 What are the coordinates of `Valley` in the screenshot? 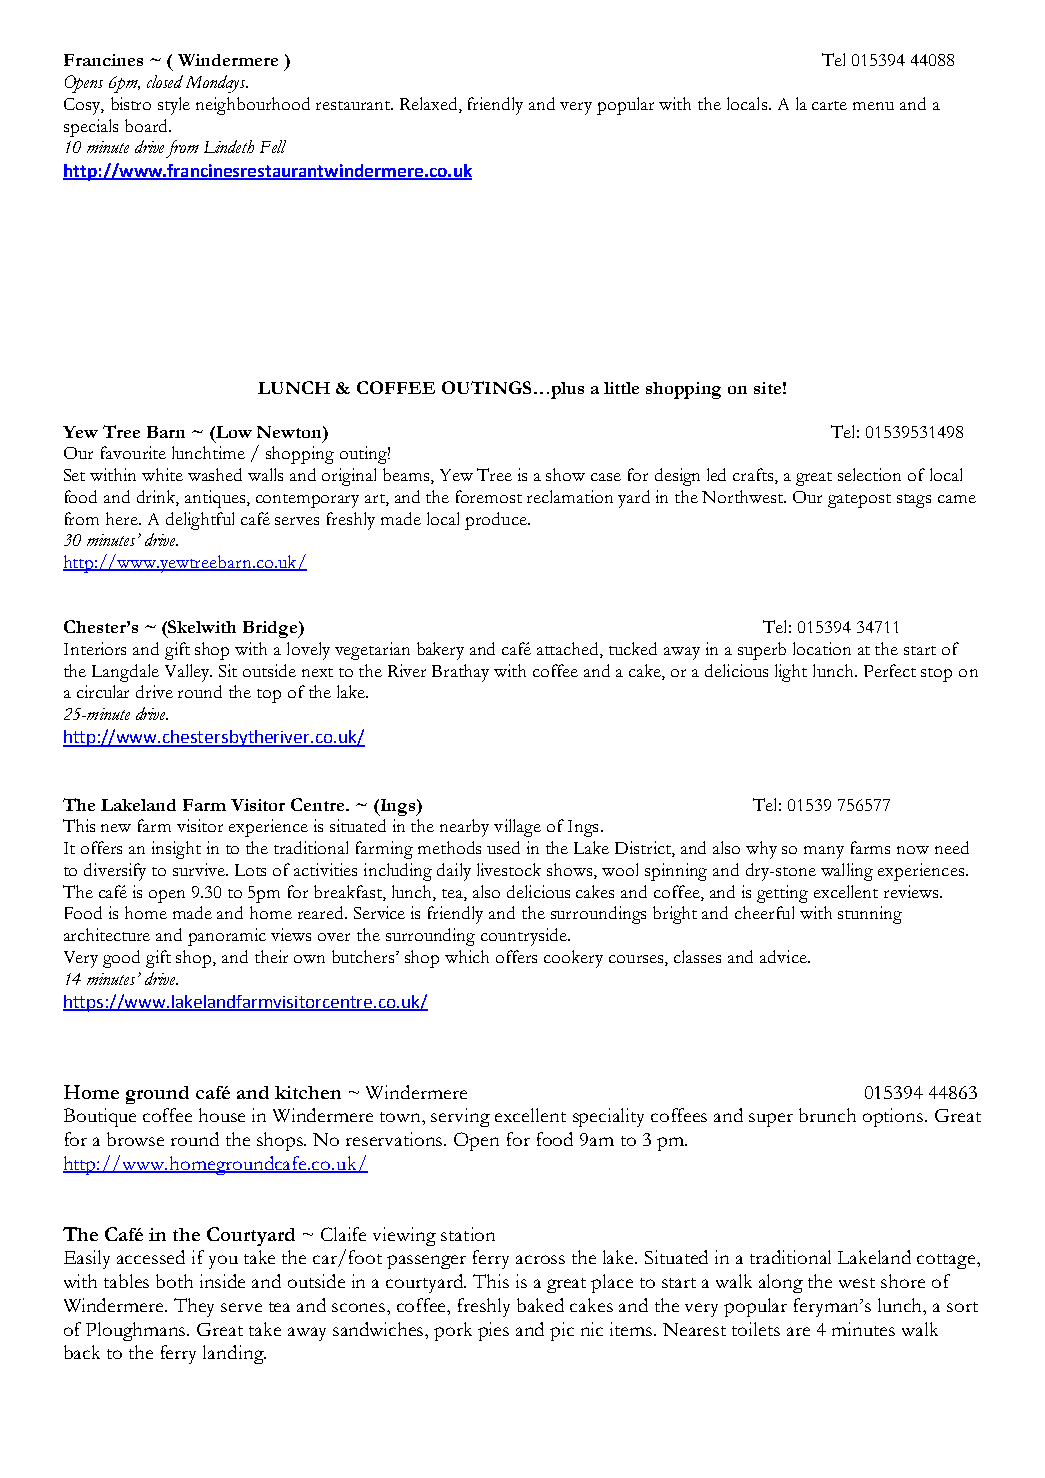 It's located at (188, 673).
